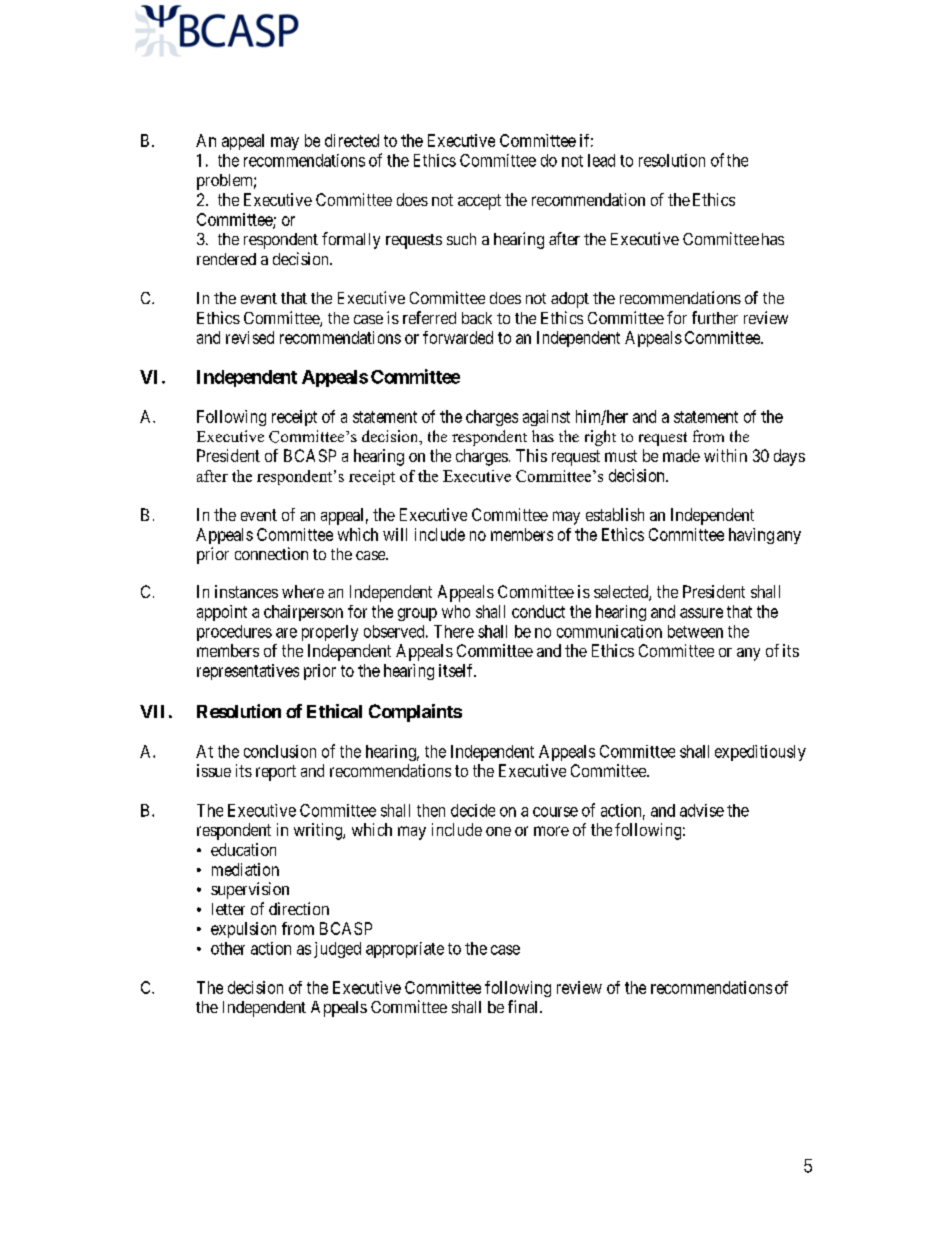 The width and height of the document is (952, 1233). What do you see at coordinates (248, 672) in the document?
I see `representatives` at bounding box center [248, 672].
